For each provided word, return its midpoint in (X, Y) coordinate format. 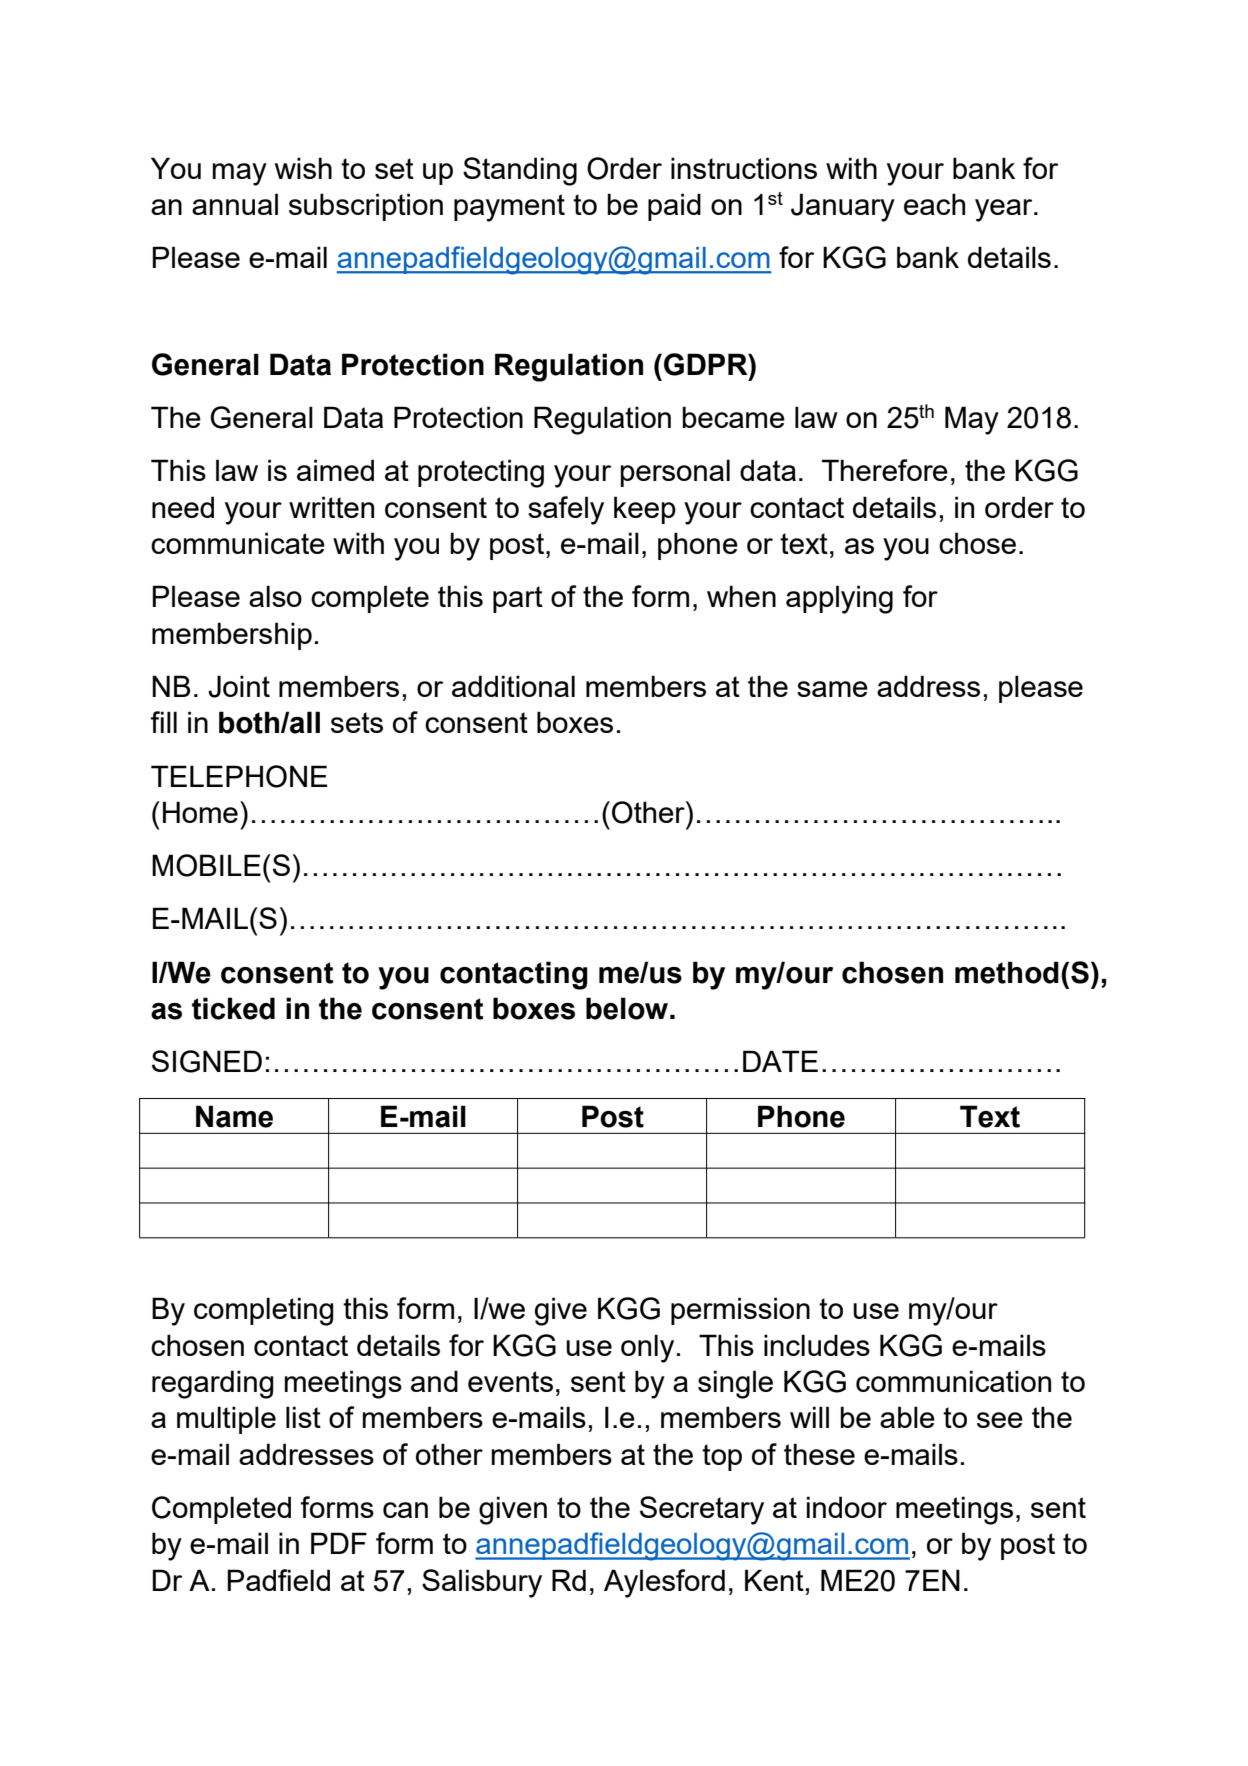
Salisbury (482, 1583)
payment (509, 208)
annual (235, 204)
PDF (339, 1543)
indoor (847, 1507)
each (934, 204)
